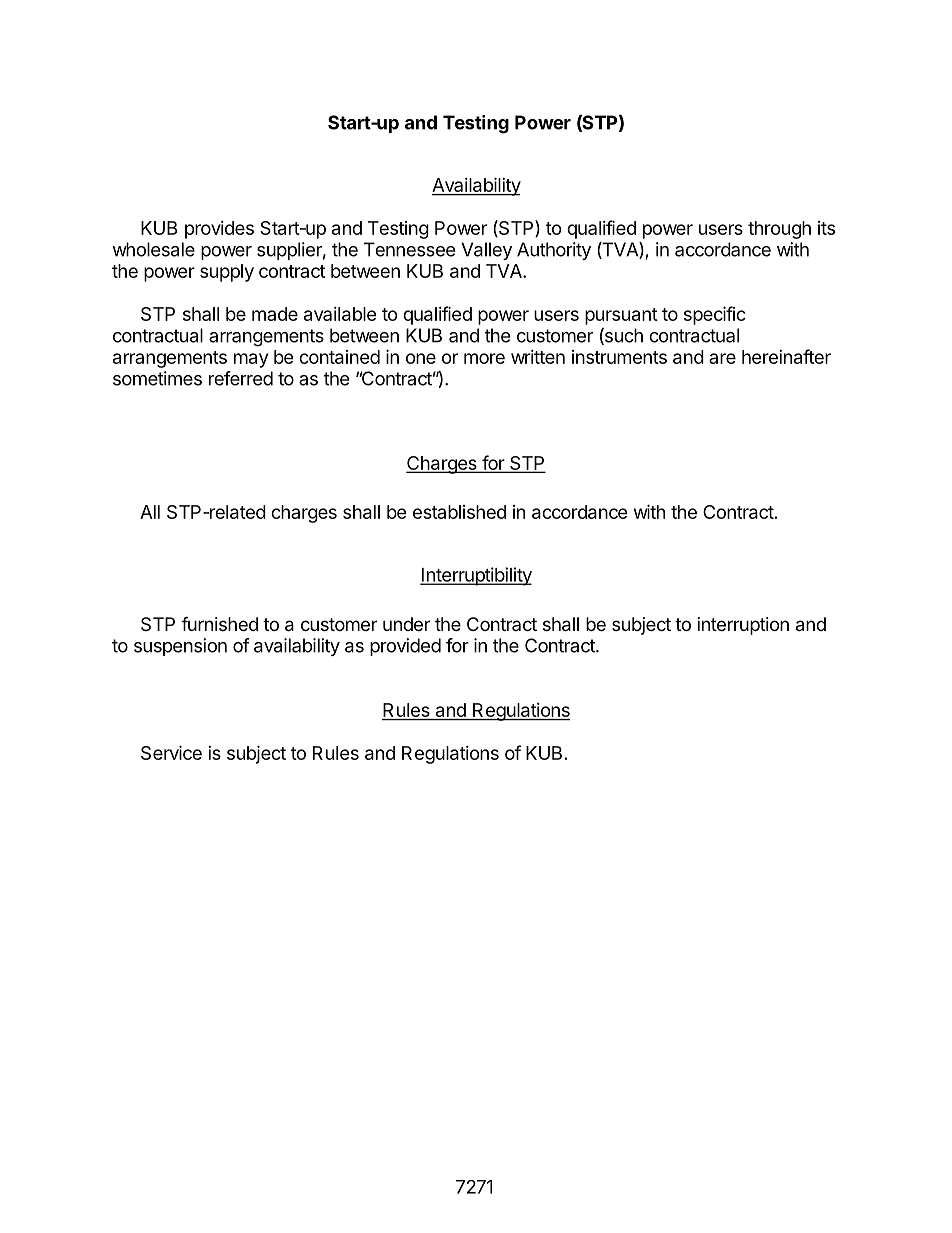 This screenshot has height=1233, width=952. What do you see at coordinates (219, 230) in the screenshot?
I see `provides` at bounding box center [219, 230].
